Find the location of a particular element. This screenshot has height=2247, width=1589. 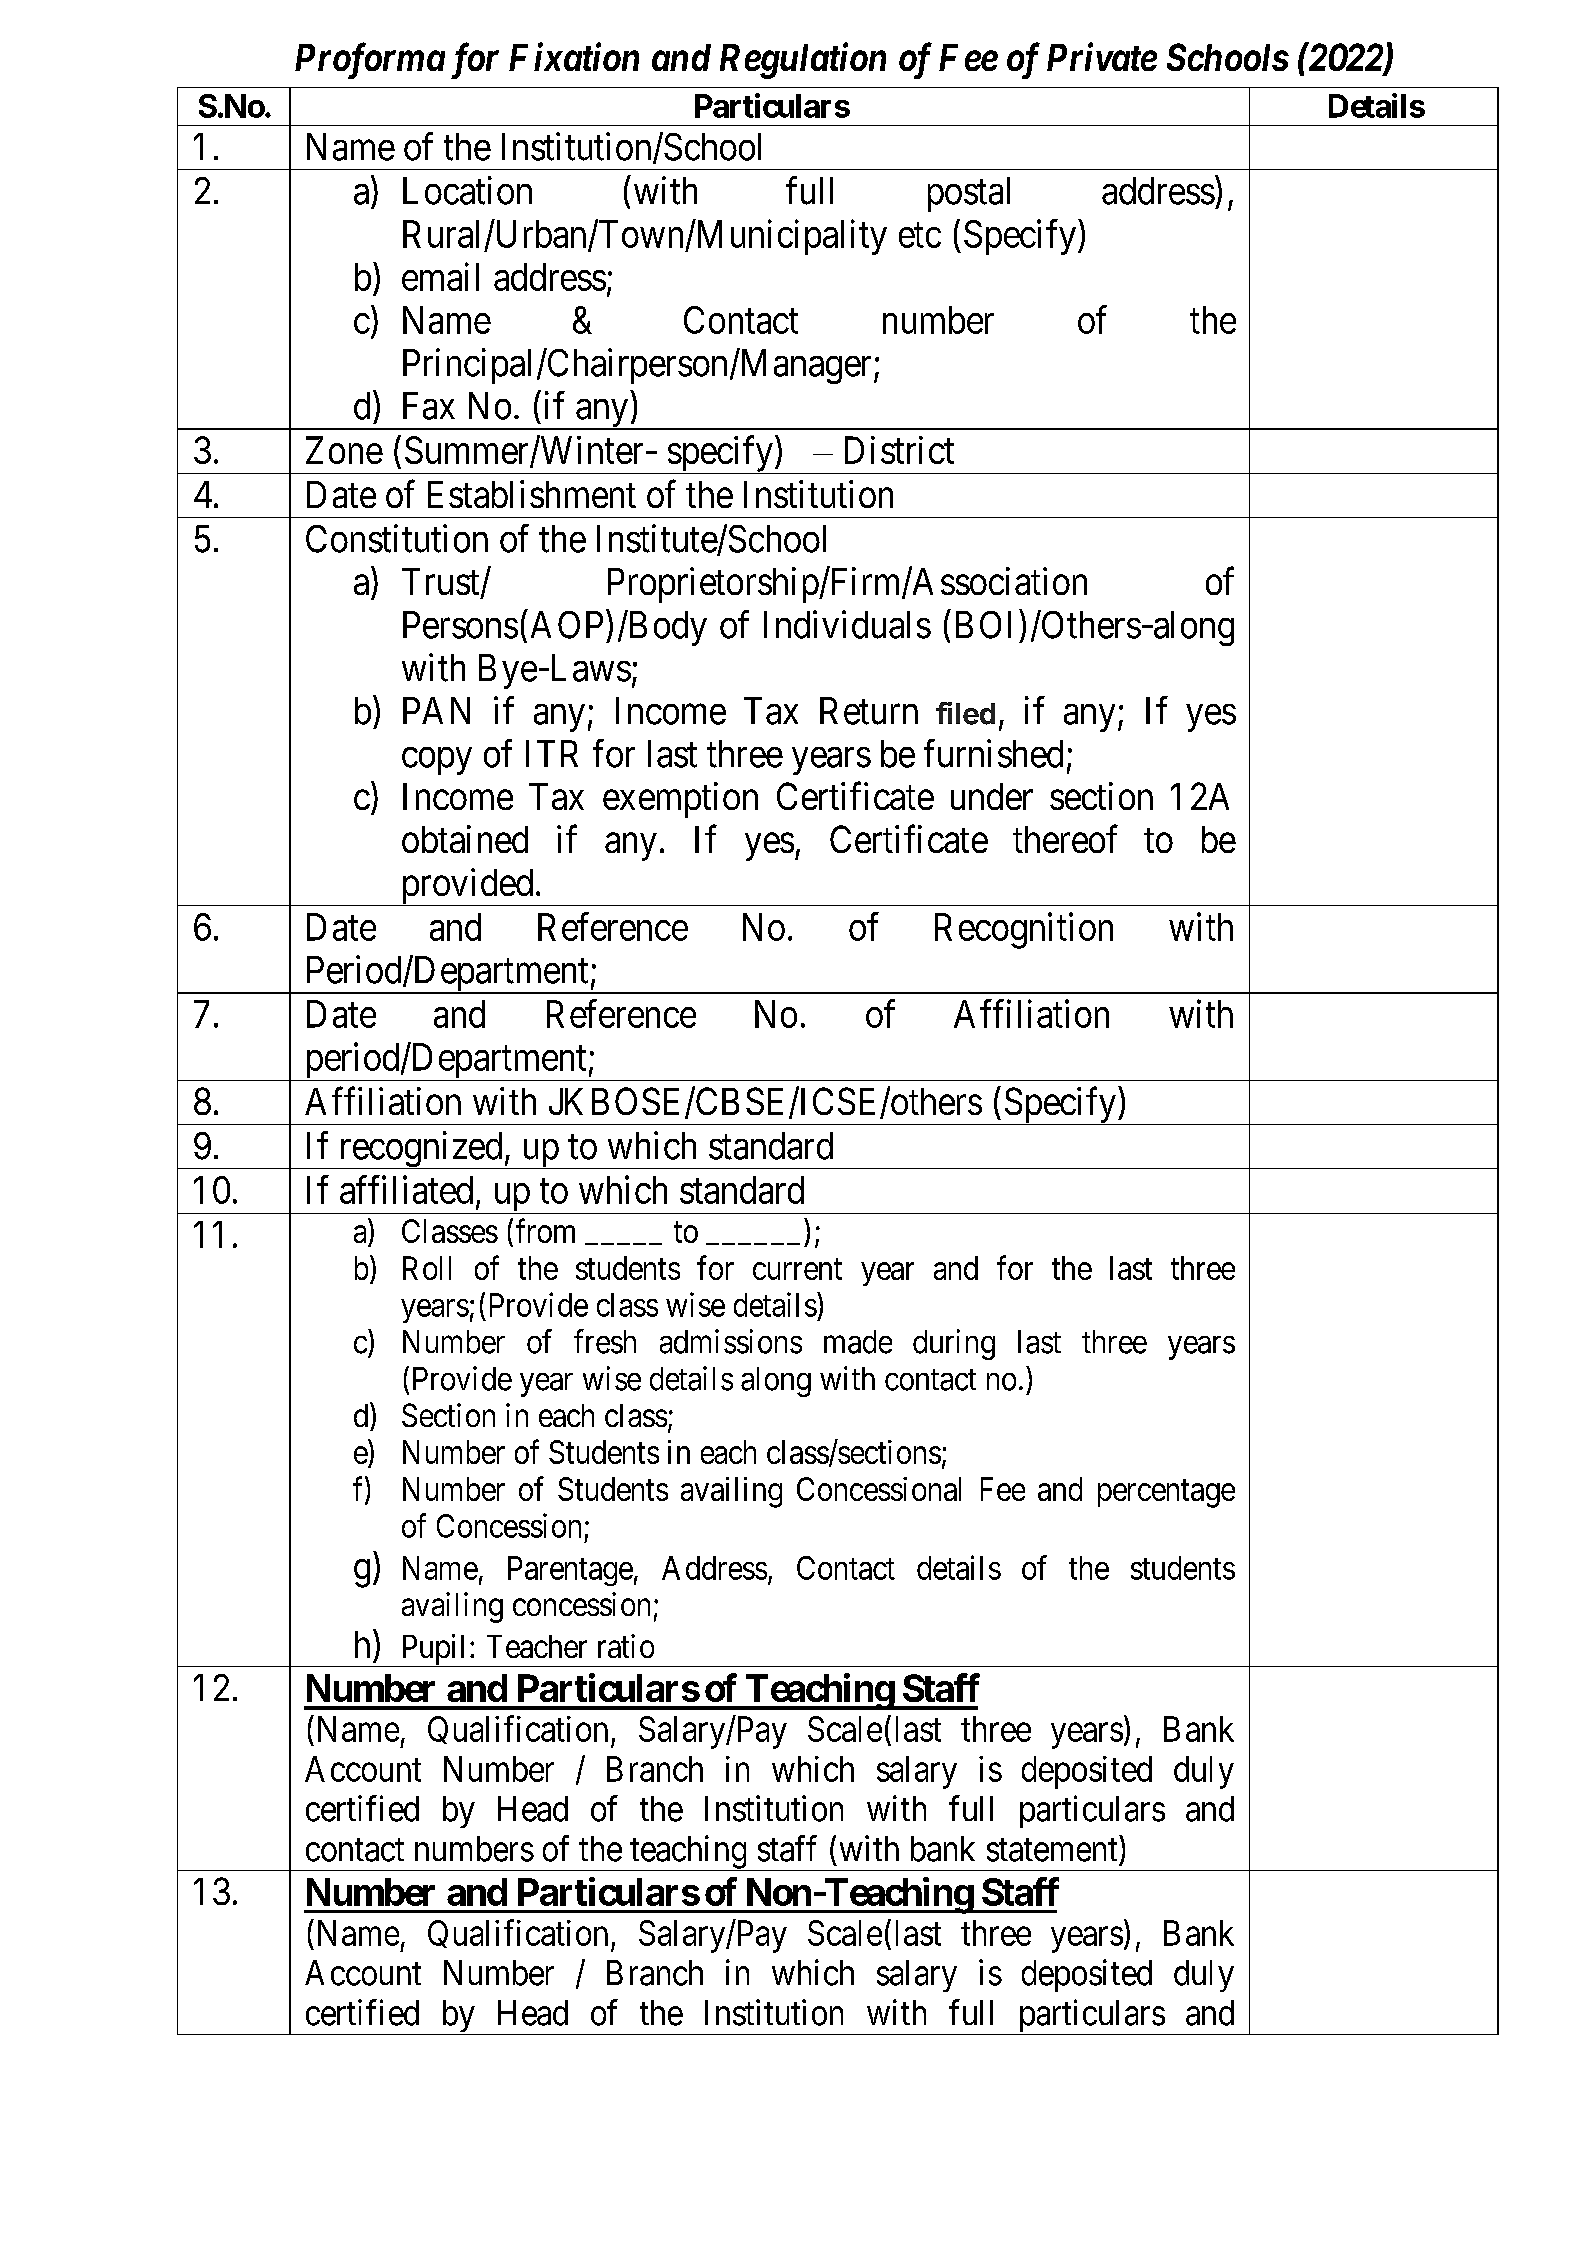

Location is located at coordinates (467, 190).
